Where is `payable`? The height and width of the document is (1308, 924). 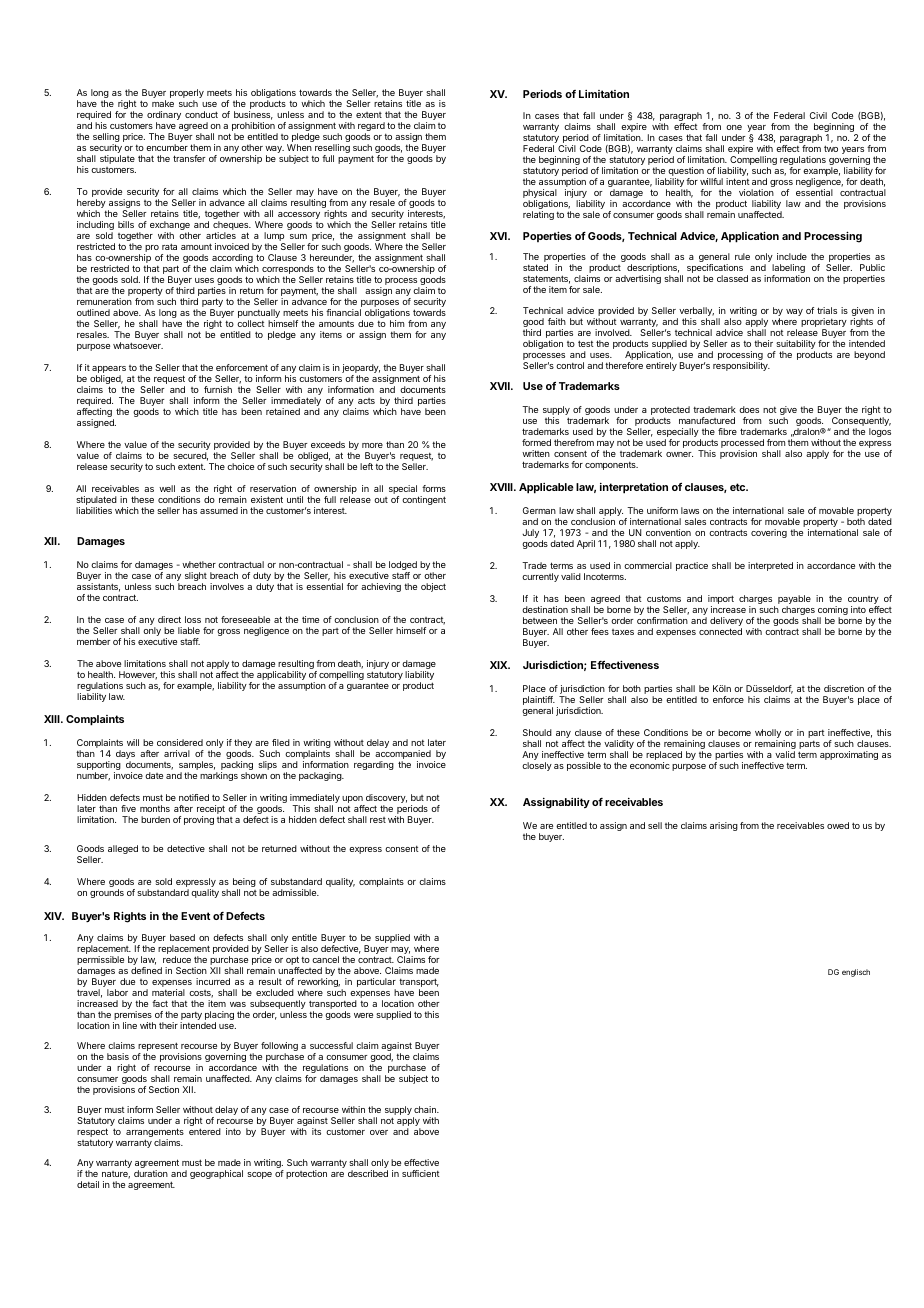
payable is located at coordinates (794, 601).
